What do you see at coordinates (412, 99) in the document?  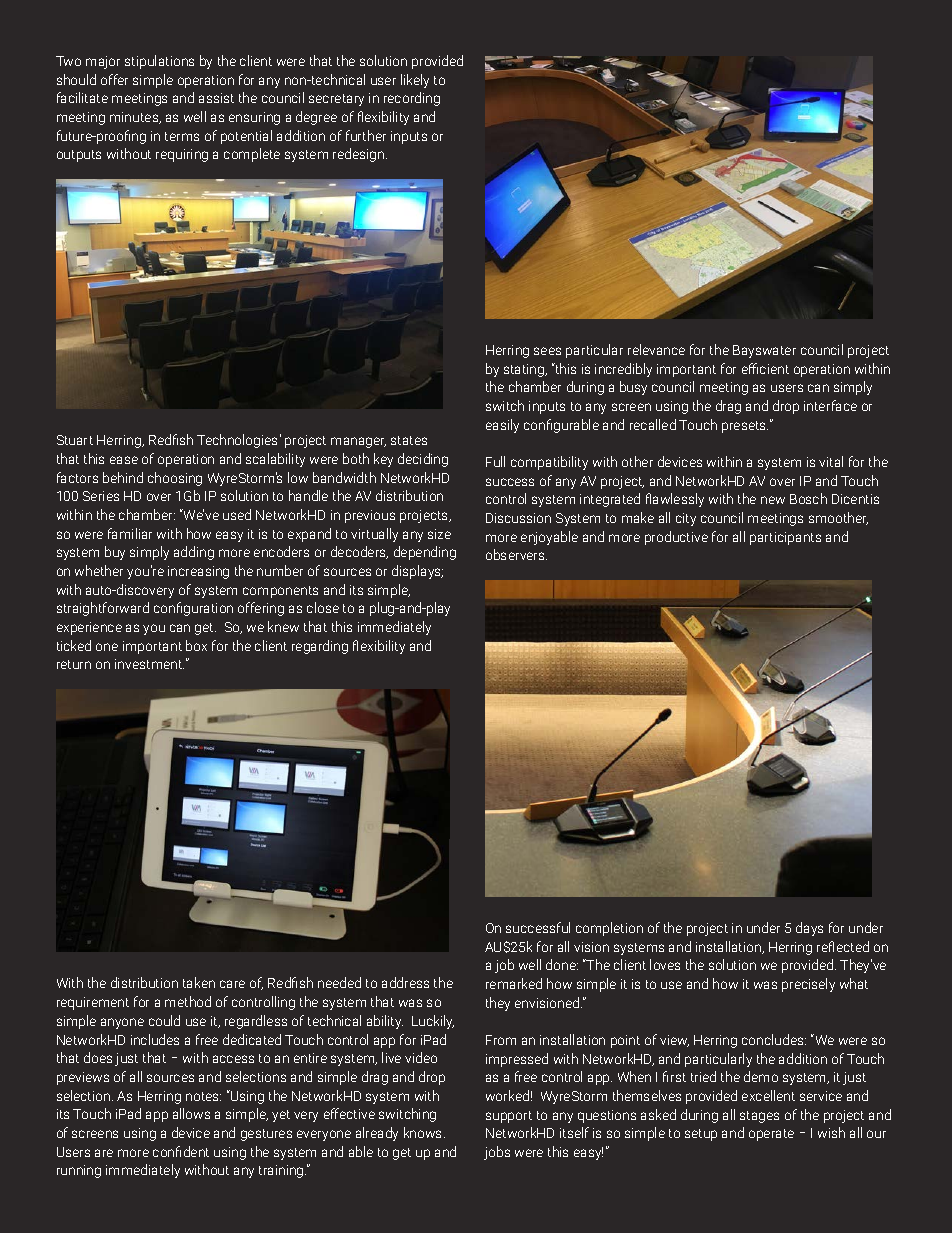 I see `recording` at bounding box center [412, 99].
